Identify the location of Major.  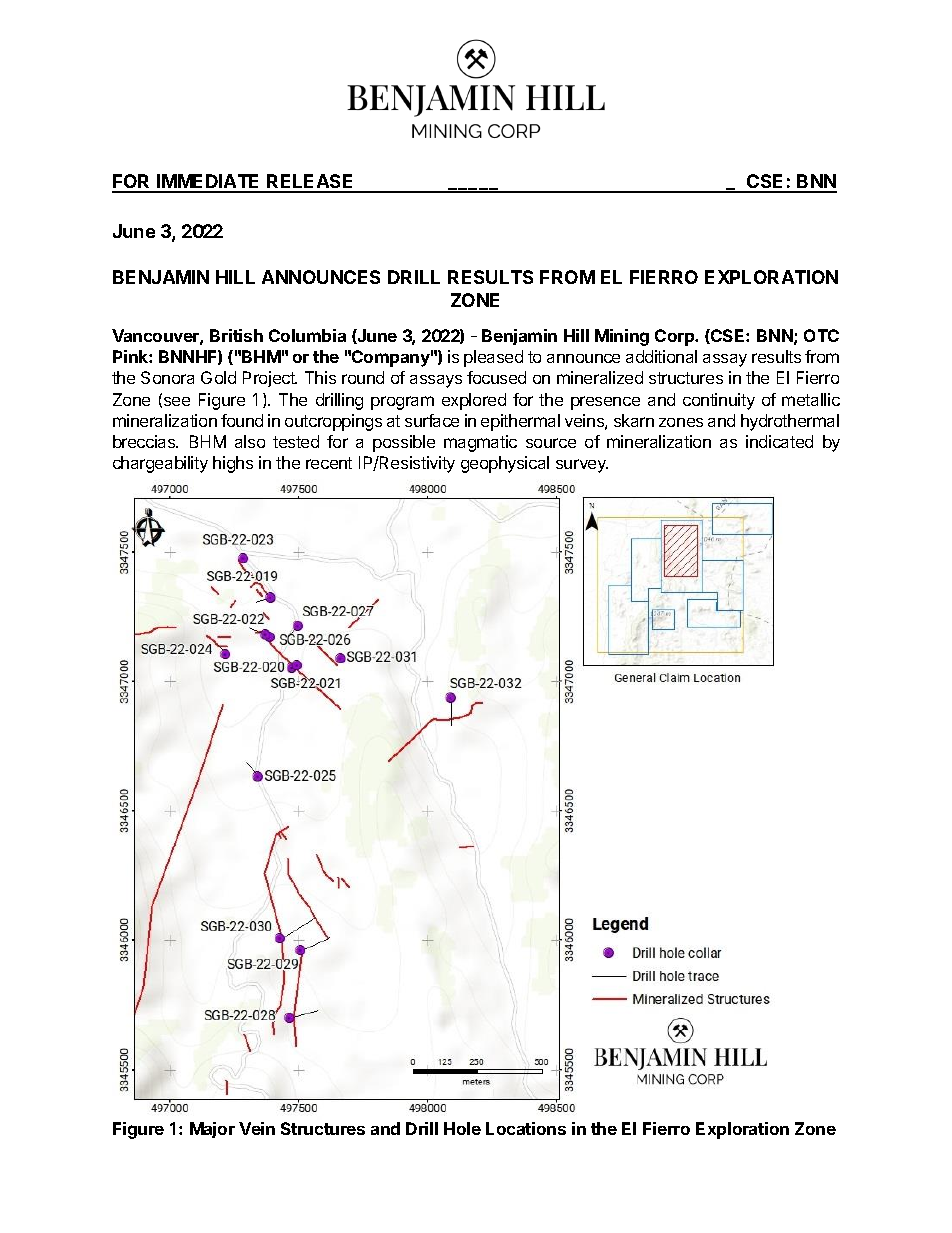
(212, 1130).
